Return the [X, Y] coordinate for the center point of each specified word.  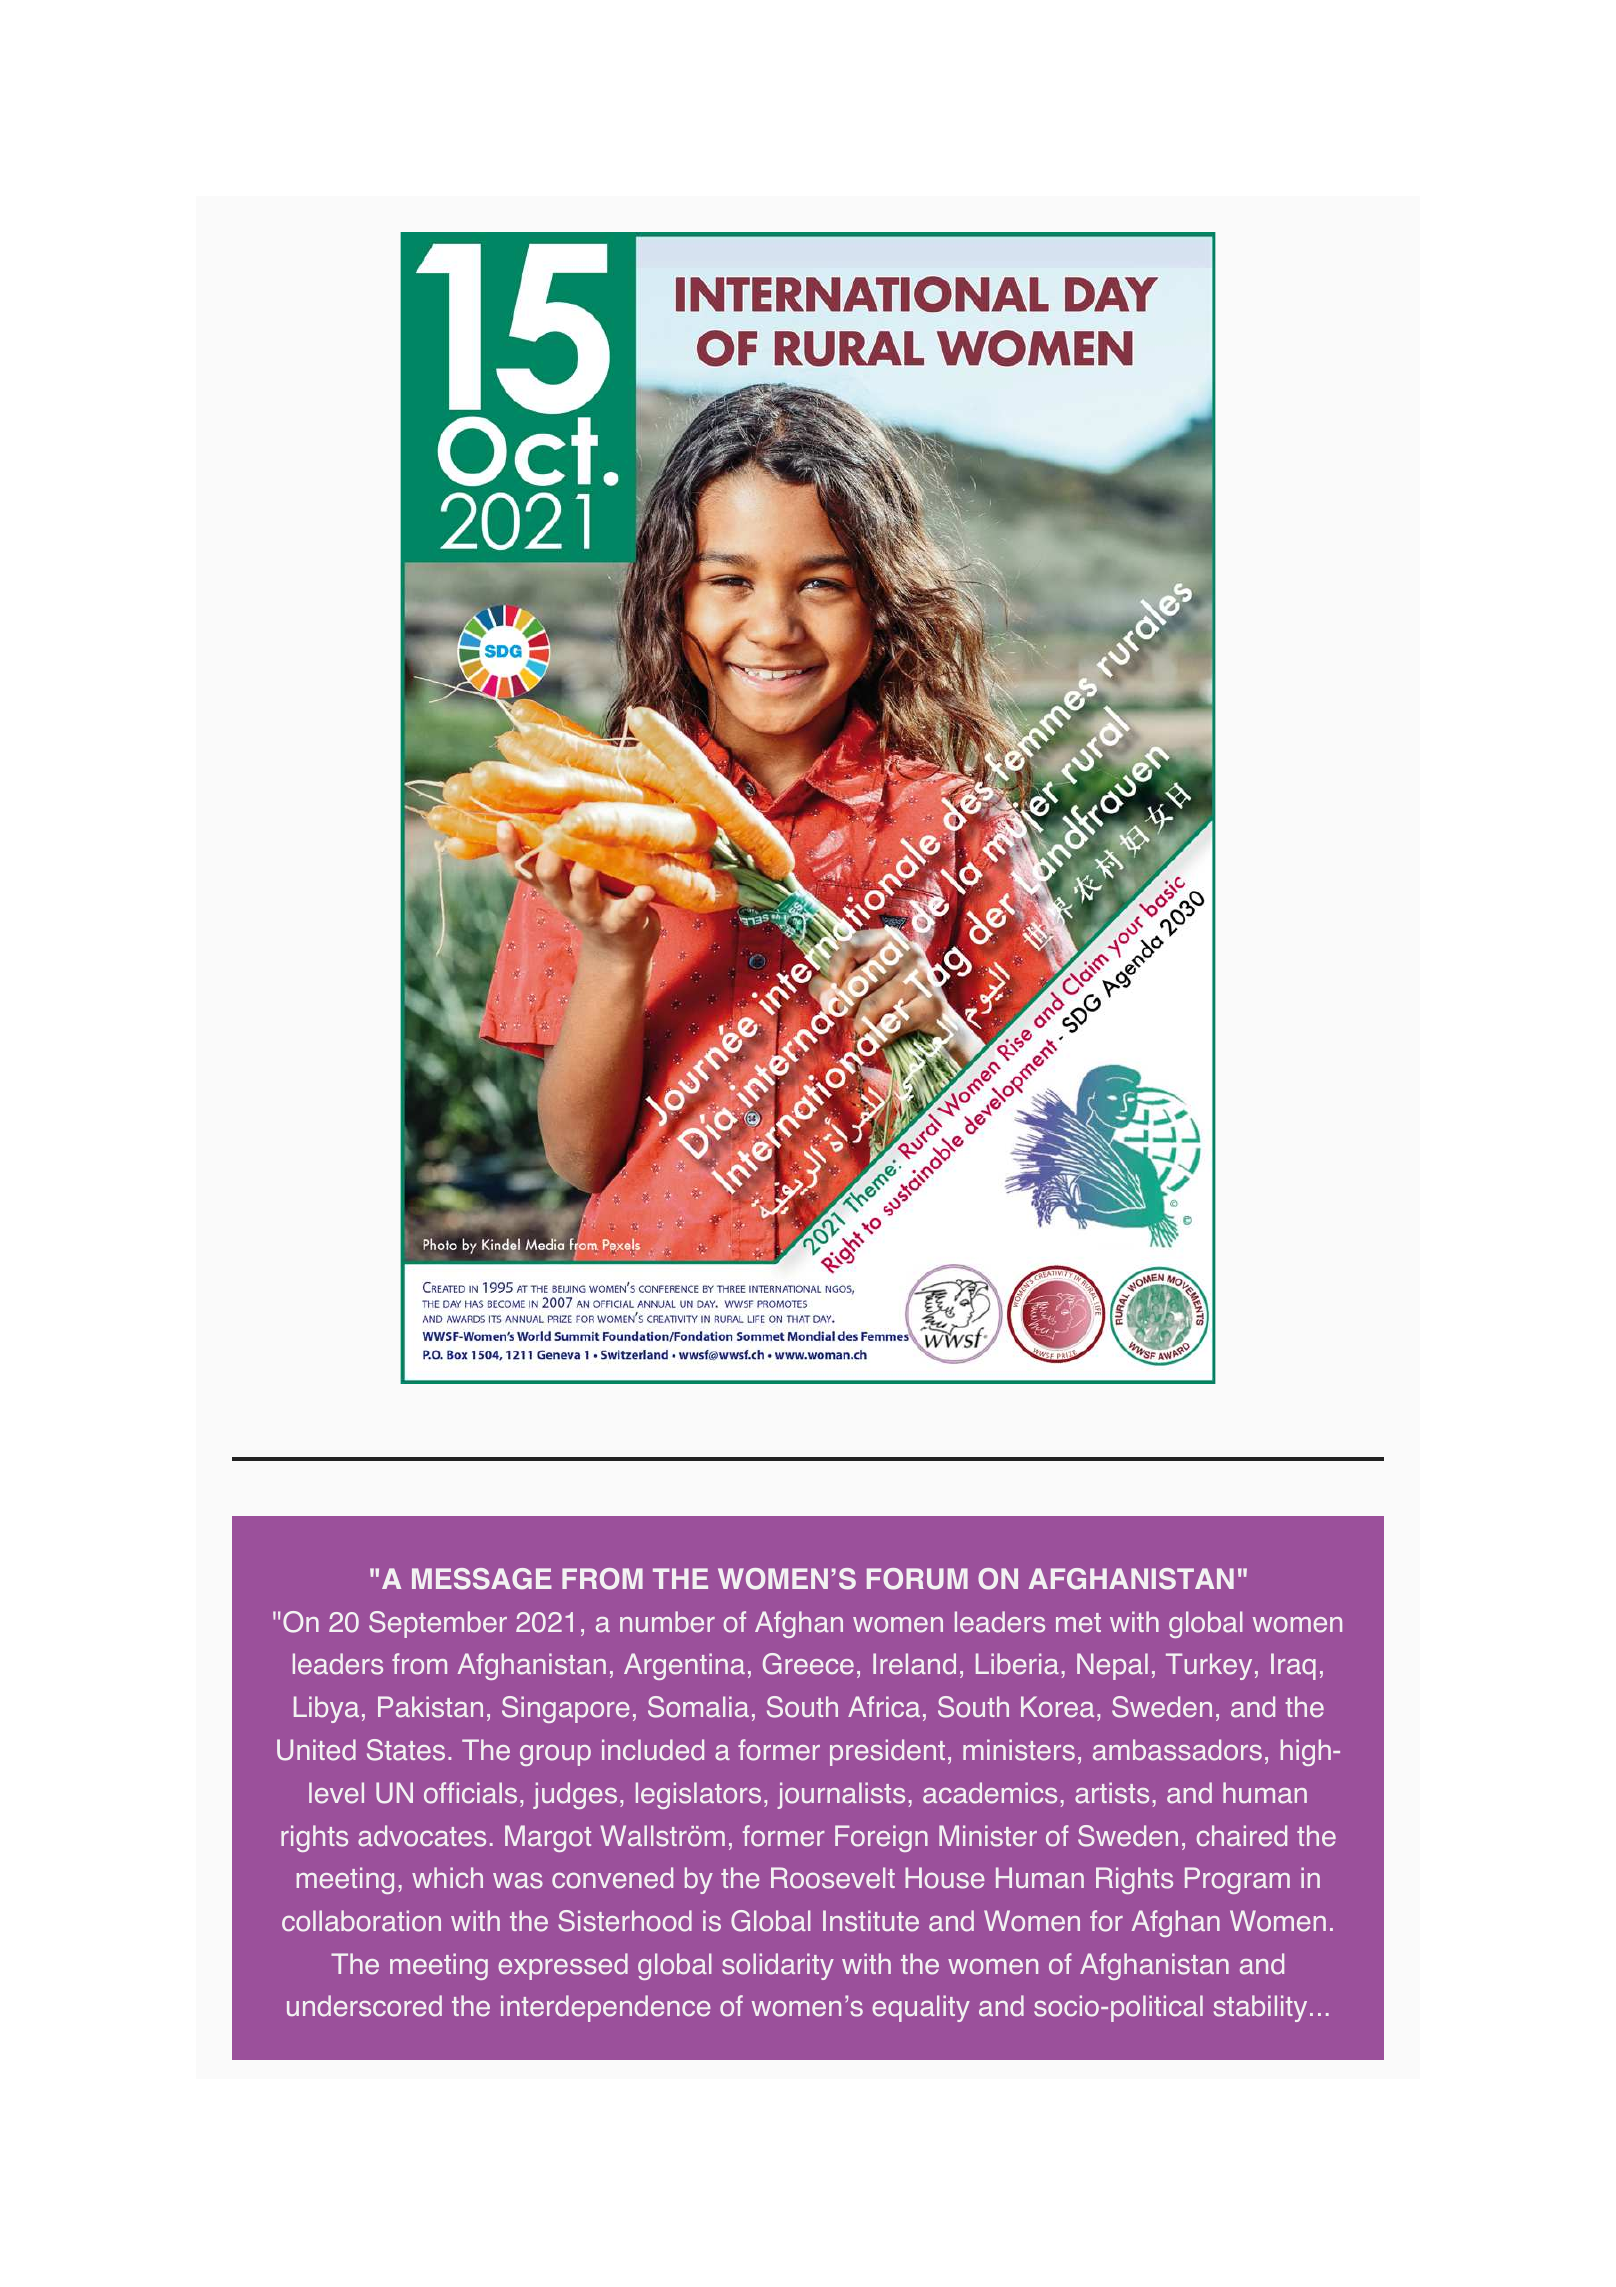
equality [921, 2008]
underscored [364, 2006]
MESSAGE [482, 1579]
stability [1260, 2008]
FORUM [917, 1579]
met [1078, 1623]
